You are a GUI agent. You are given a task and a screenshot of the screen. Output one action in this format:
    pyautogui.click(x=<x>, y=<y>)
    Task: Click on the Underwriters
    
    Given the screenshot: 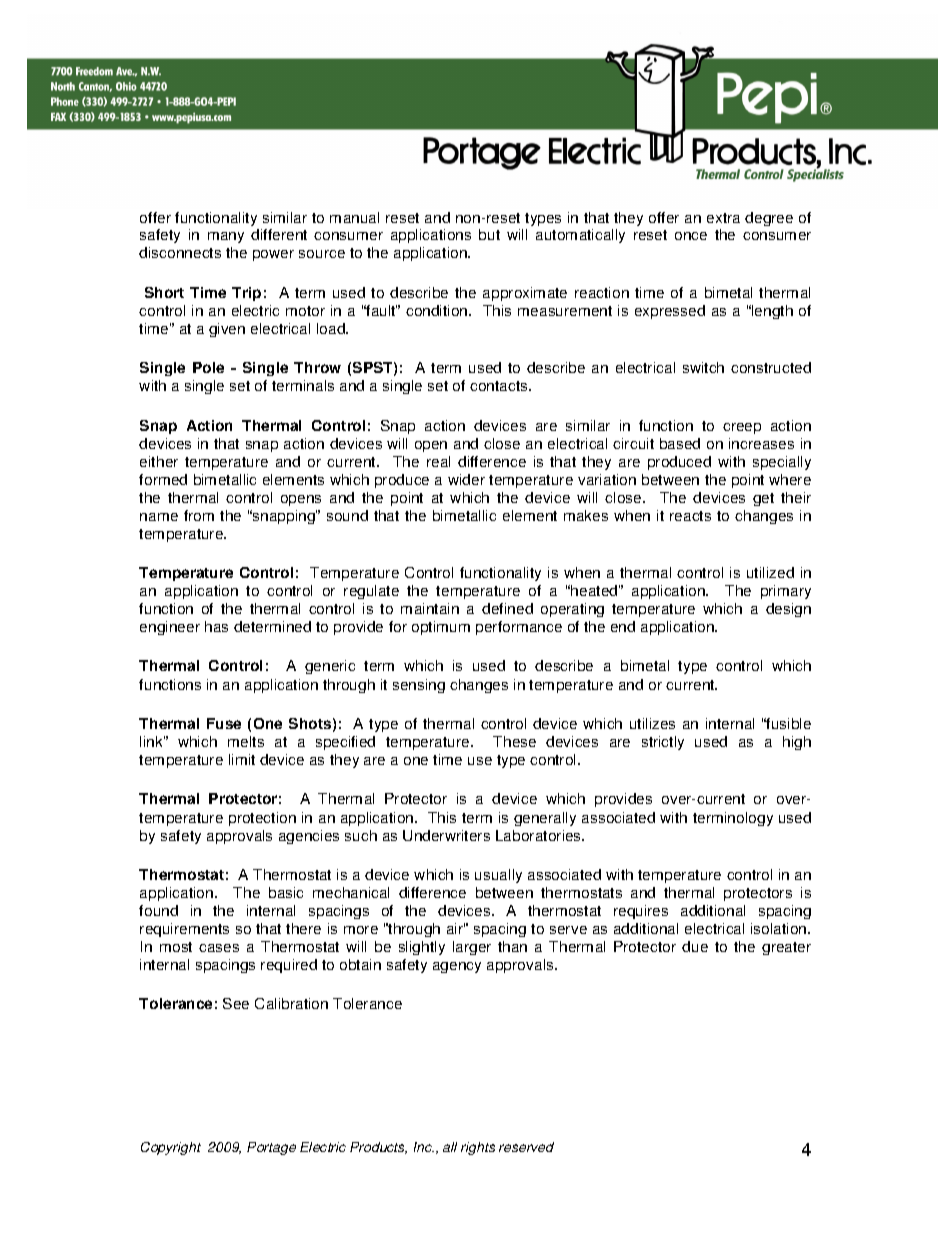 What is the action you would take?
    pyautogui.click(x=446, y=835)
